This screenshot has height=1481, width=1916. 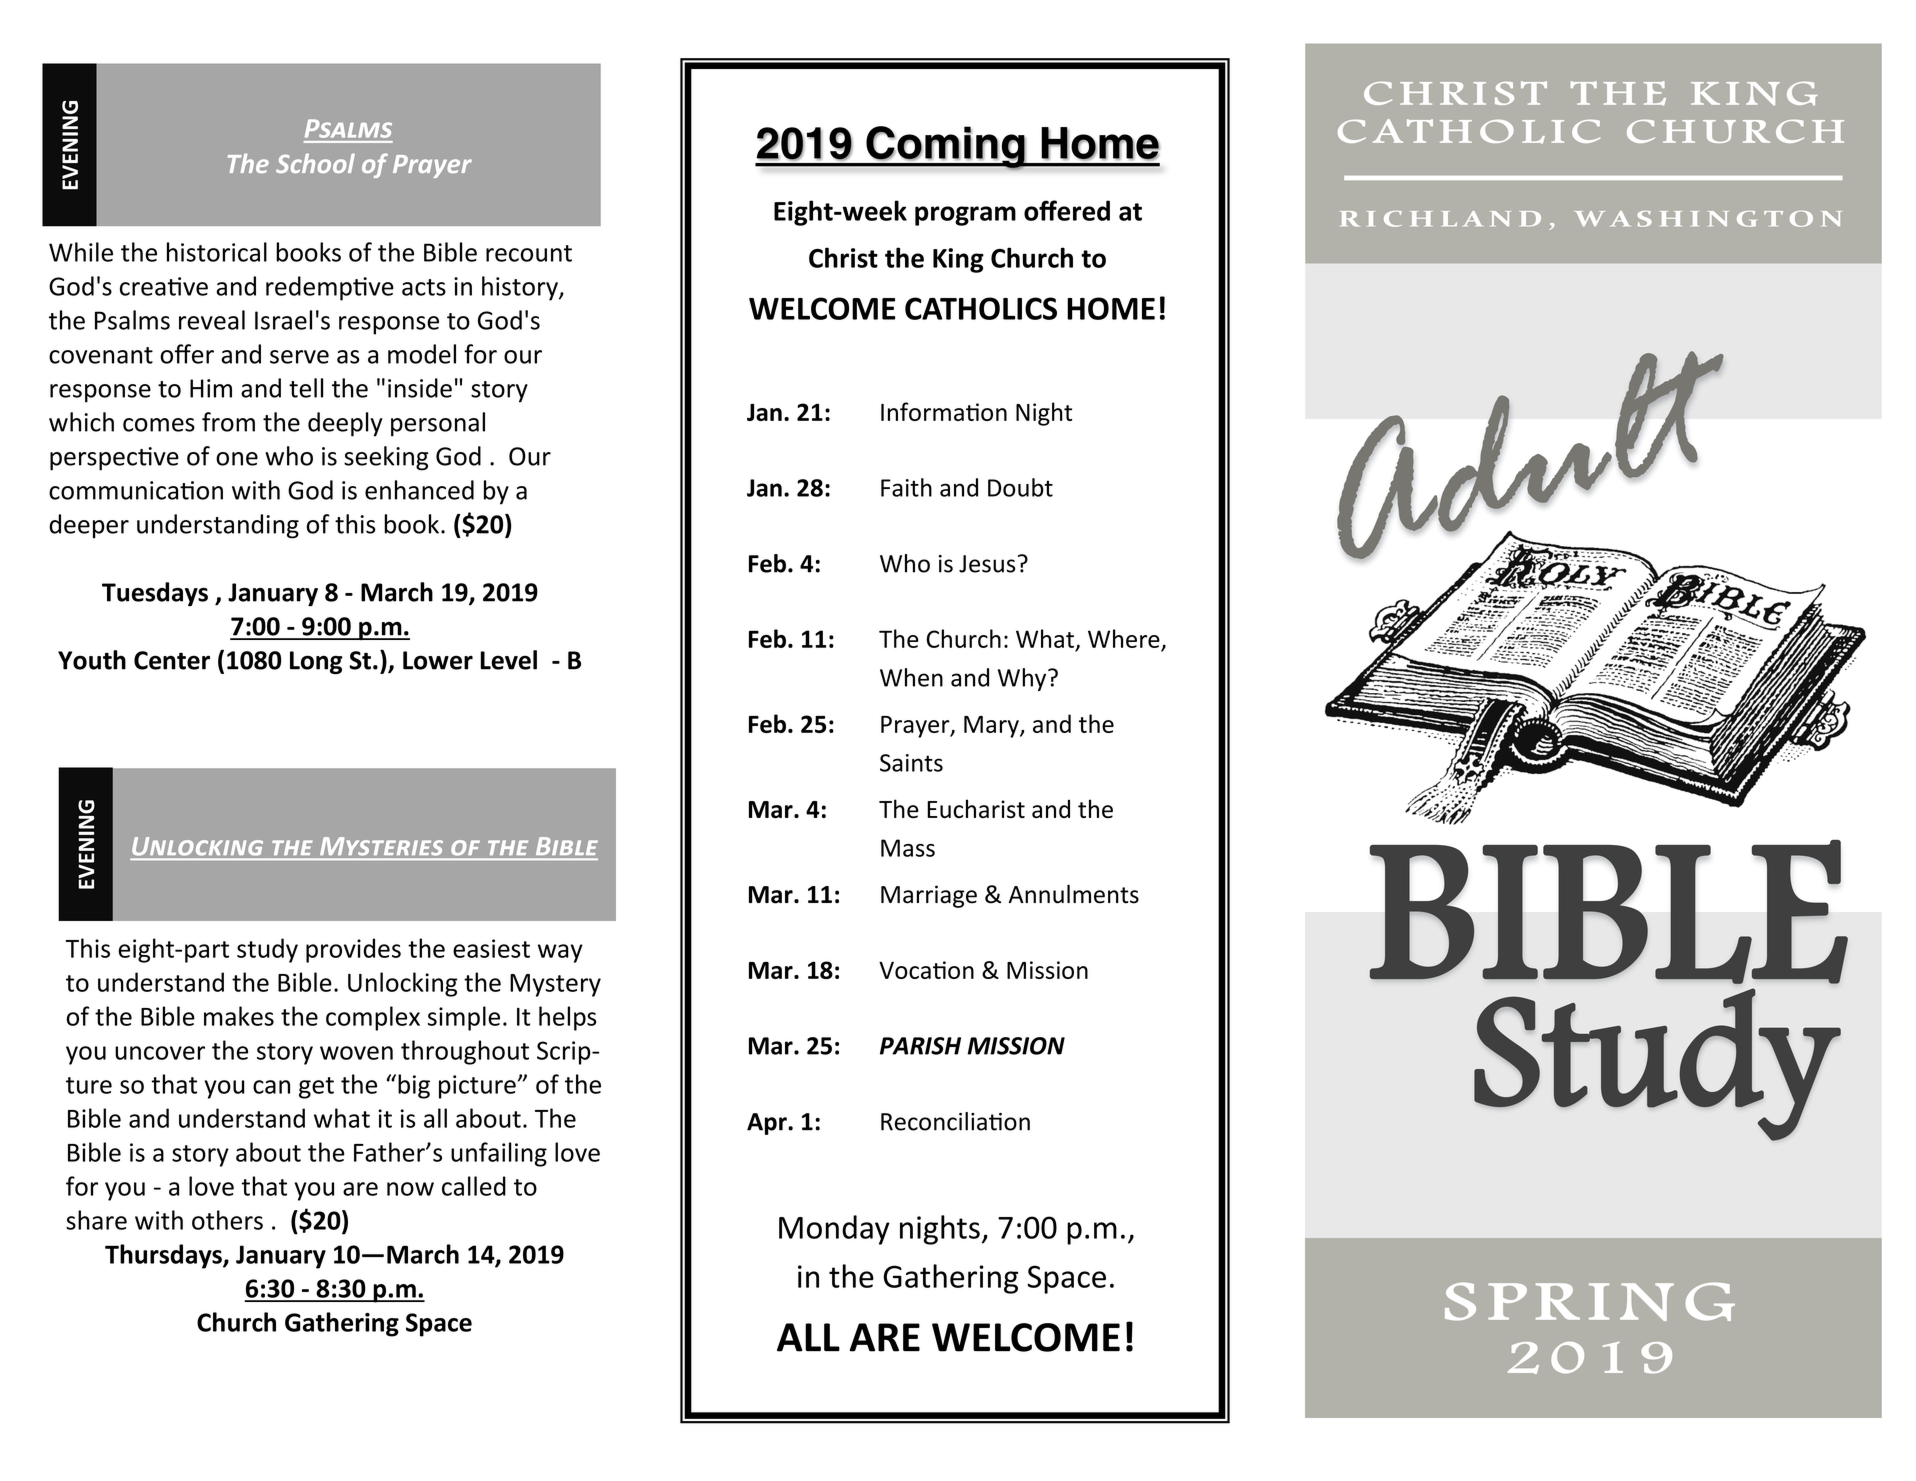 I want to click on Level, so click(x=509, y=660).
